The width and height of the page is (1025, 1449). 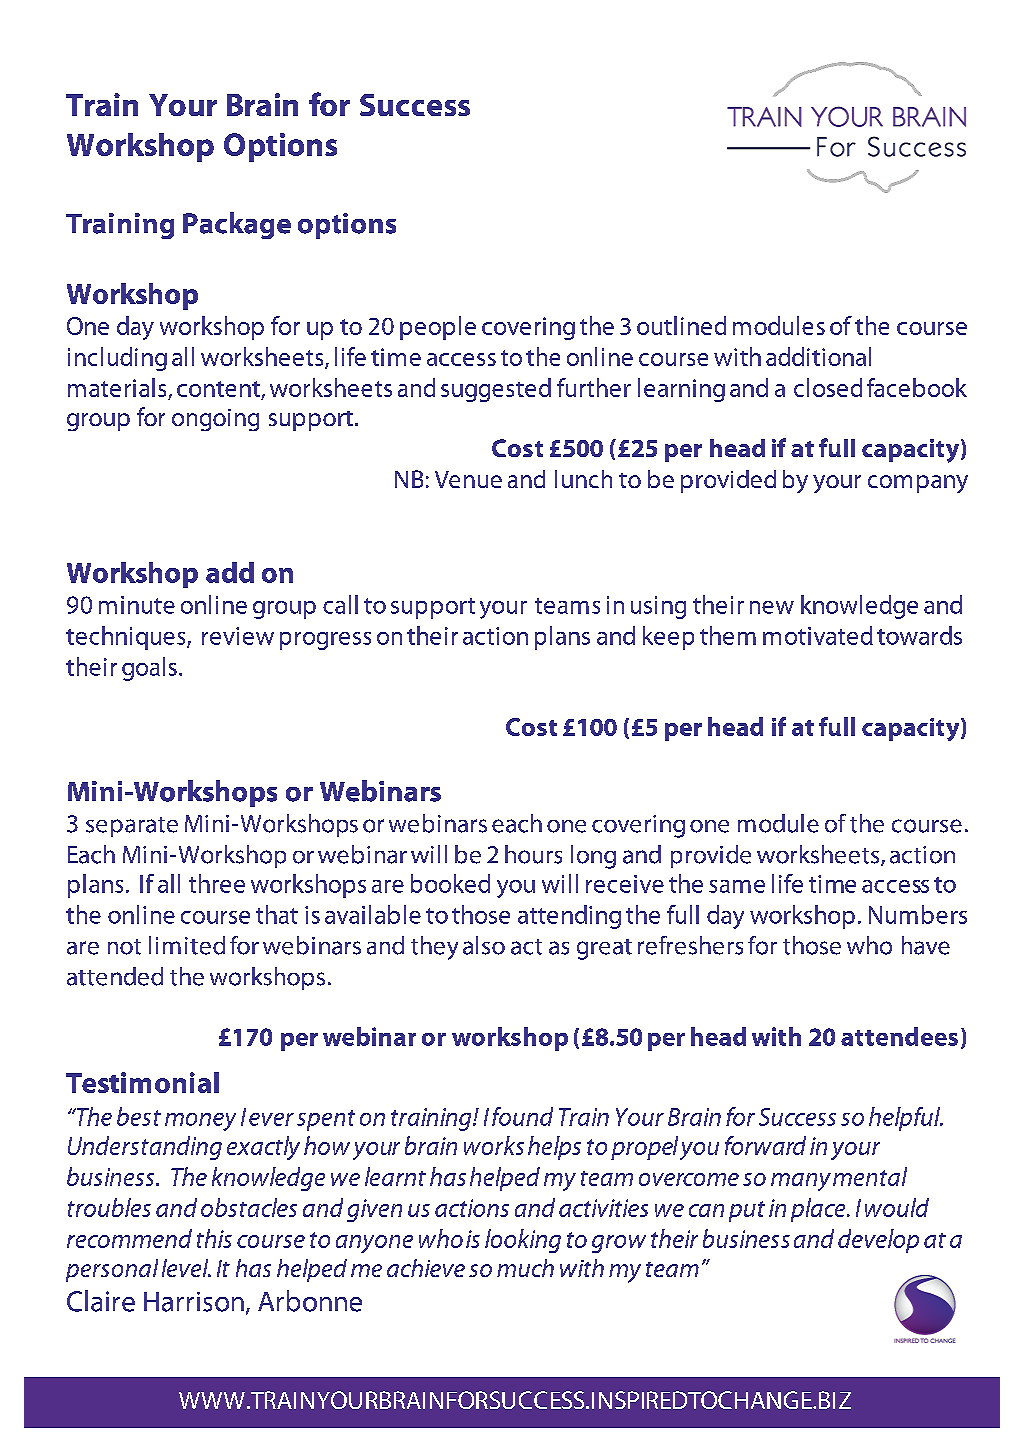 I want to click on additional, so click(x=818, y=356).
